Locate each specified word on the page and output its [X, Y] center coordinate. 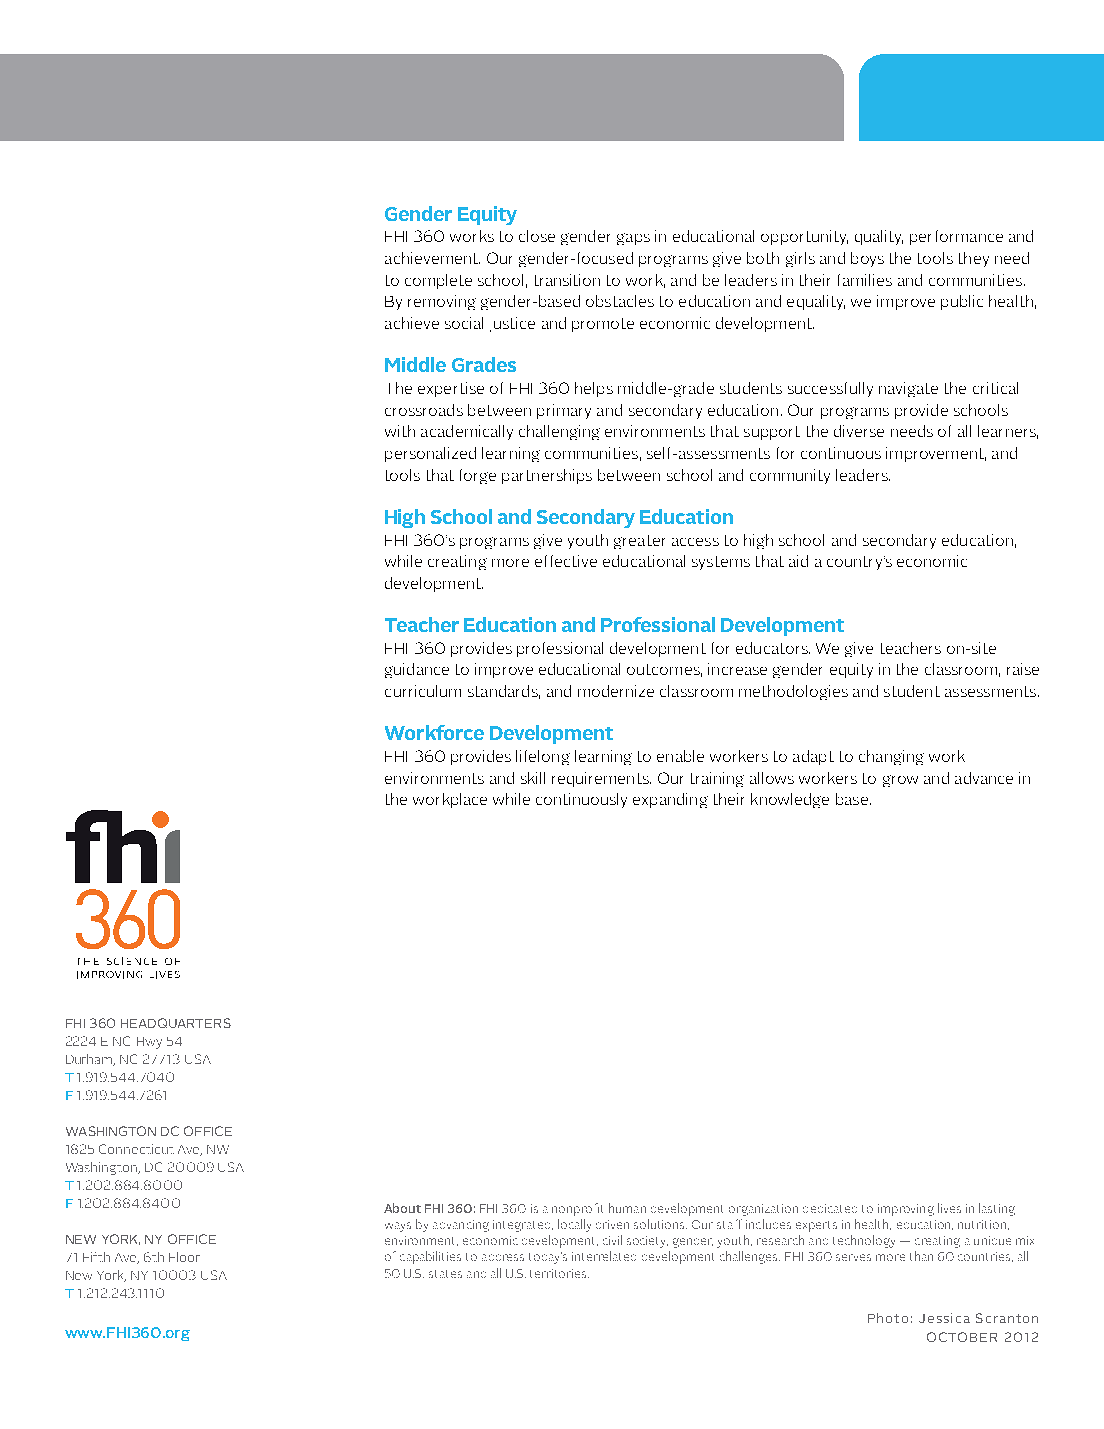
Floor [184, 1257]
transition [567, 280]
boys [867, 259]
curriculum [423, 691]
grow [900, 781]
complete [438, 281]
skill [533, 778]
